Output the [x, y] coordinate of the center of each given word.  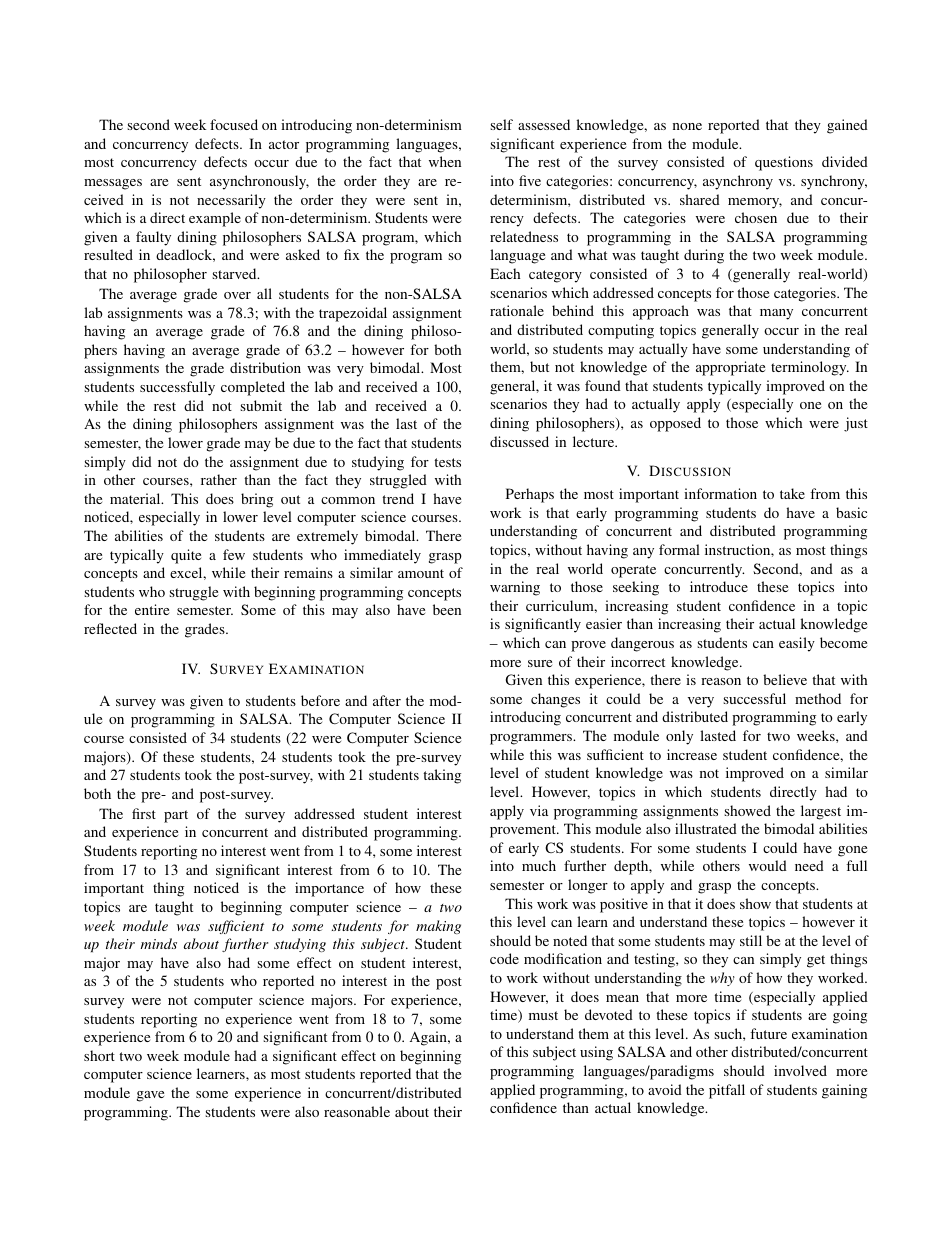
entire [152, 609]
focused [234, 124]
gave [150, 1096]
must [543, 1015]
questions [784, 163]
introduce [719, 586]
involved [800, 1070]
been [447, 609]
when [445, 161]
